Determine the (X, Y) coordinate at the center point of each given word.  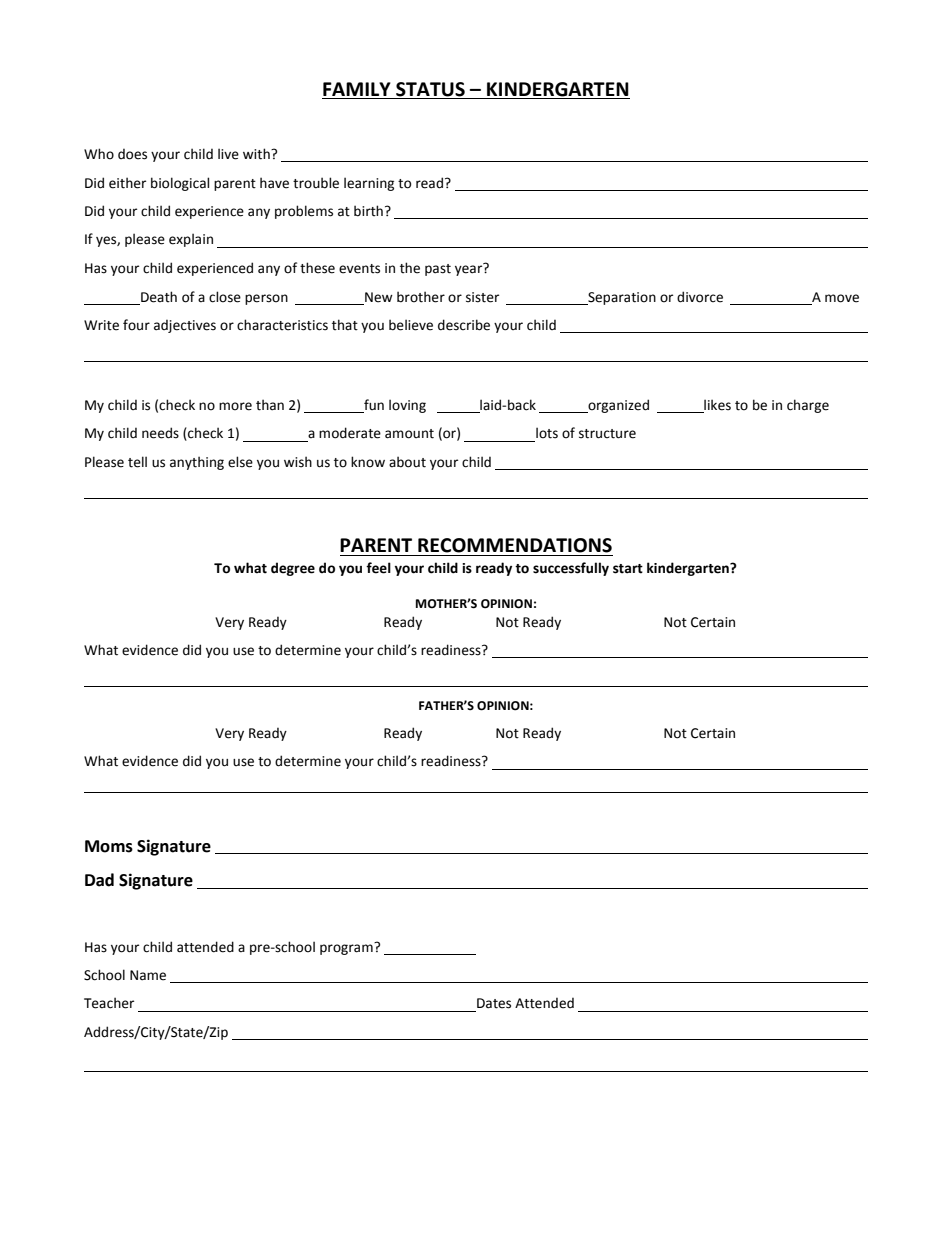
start (628, 569)
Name (148, 975)
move (842, 298)
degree (293, 569)
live (228, 154)
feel (378, 568)
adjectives (185, 326)
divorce (700, 297)
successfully (571, 569)
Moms (109, 846)
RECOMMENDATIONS (515, 545)
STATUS (430, 90)
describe (464, 325)
